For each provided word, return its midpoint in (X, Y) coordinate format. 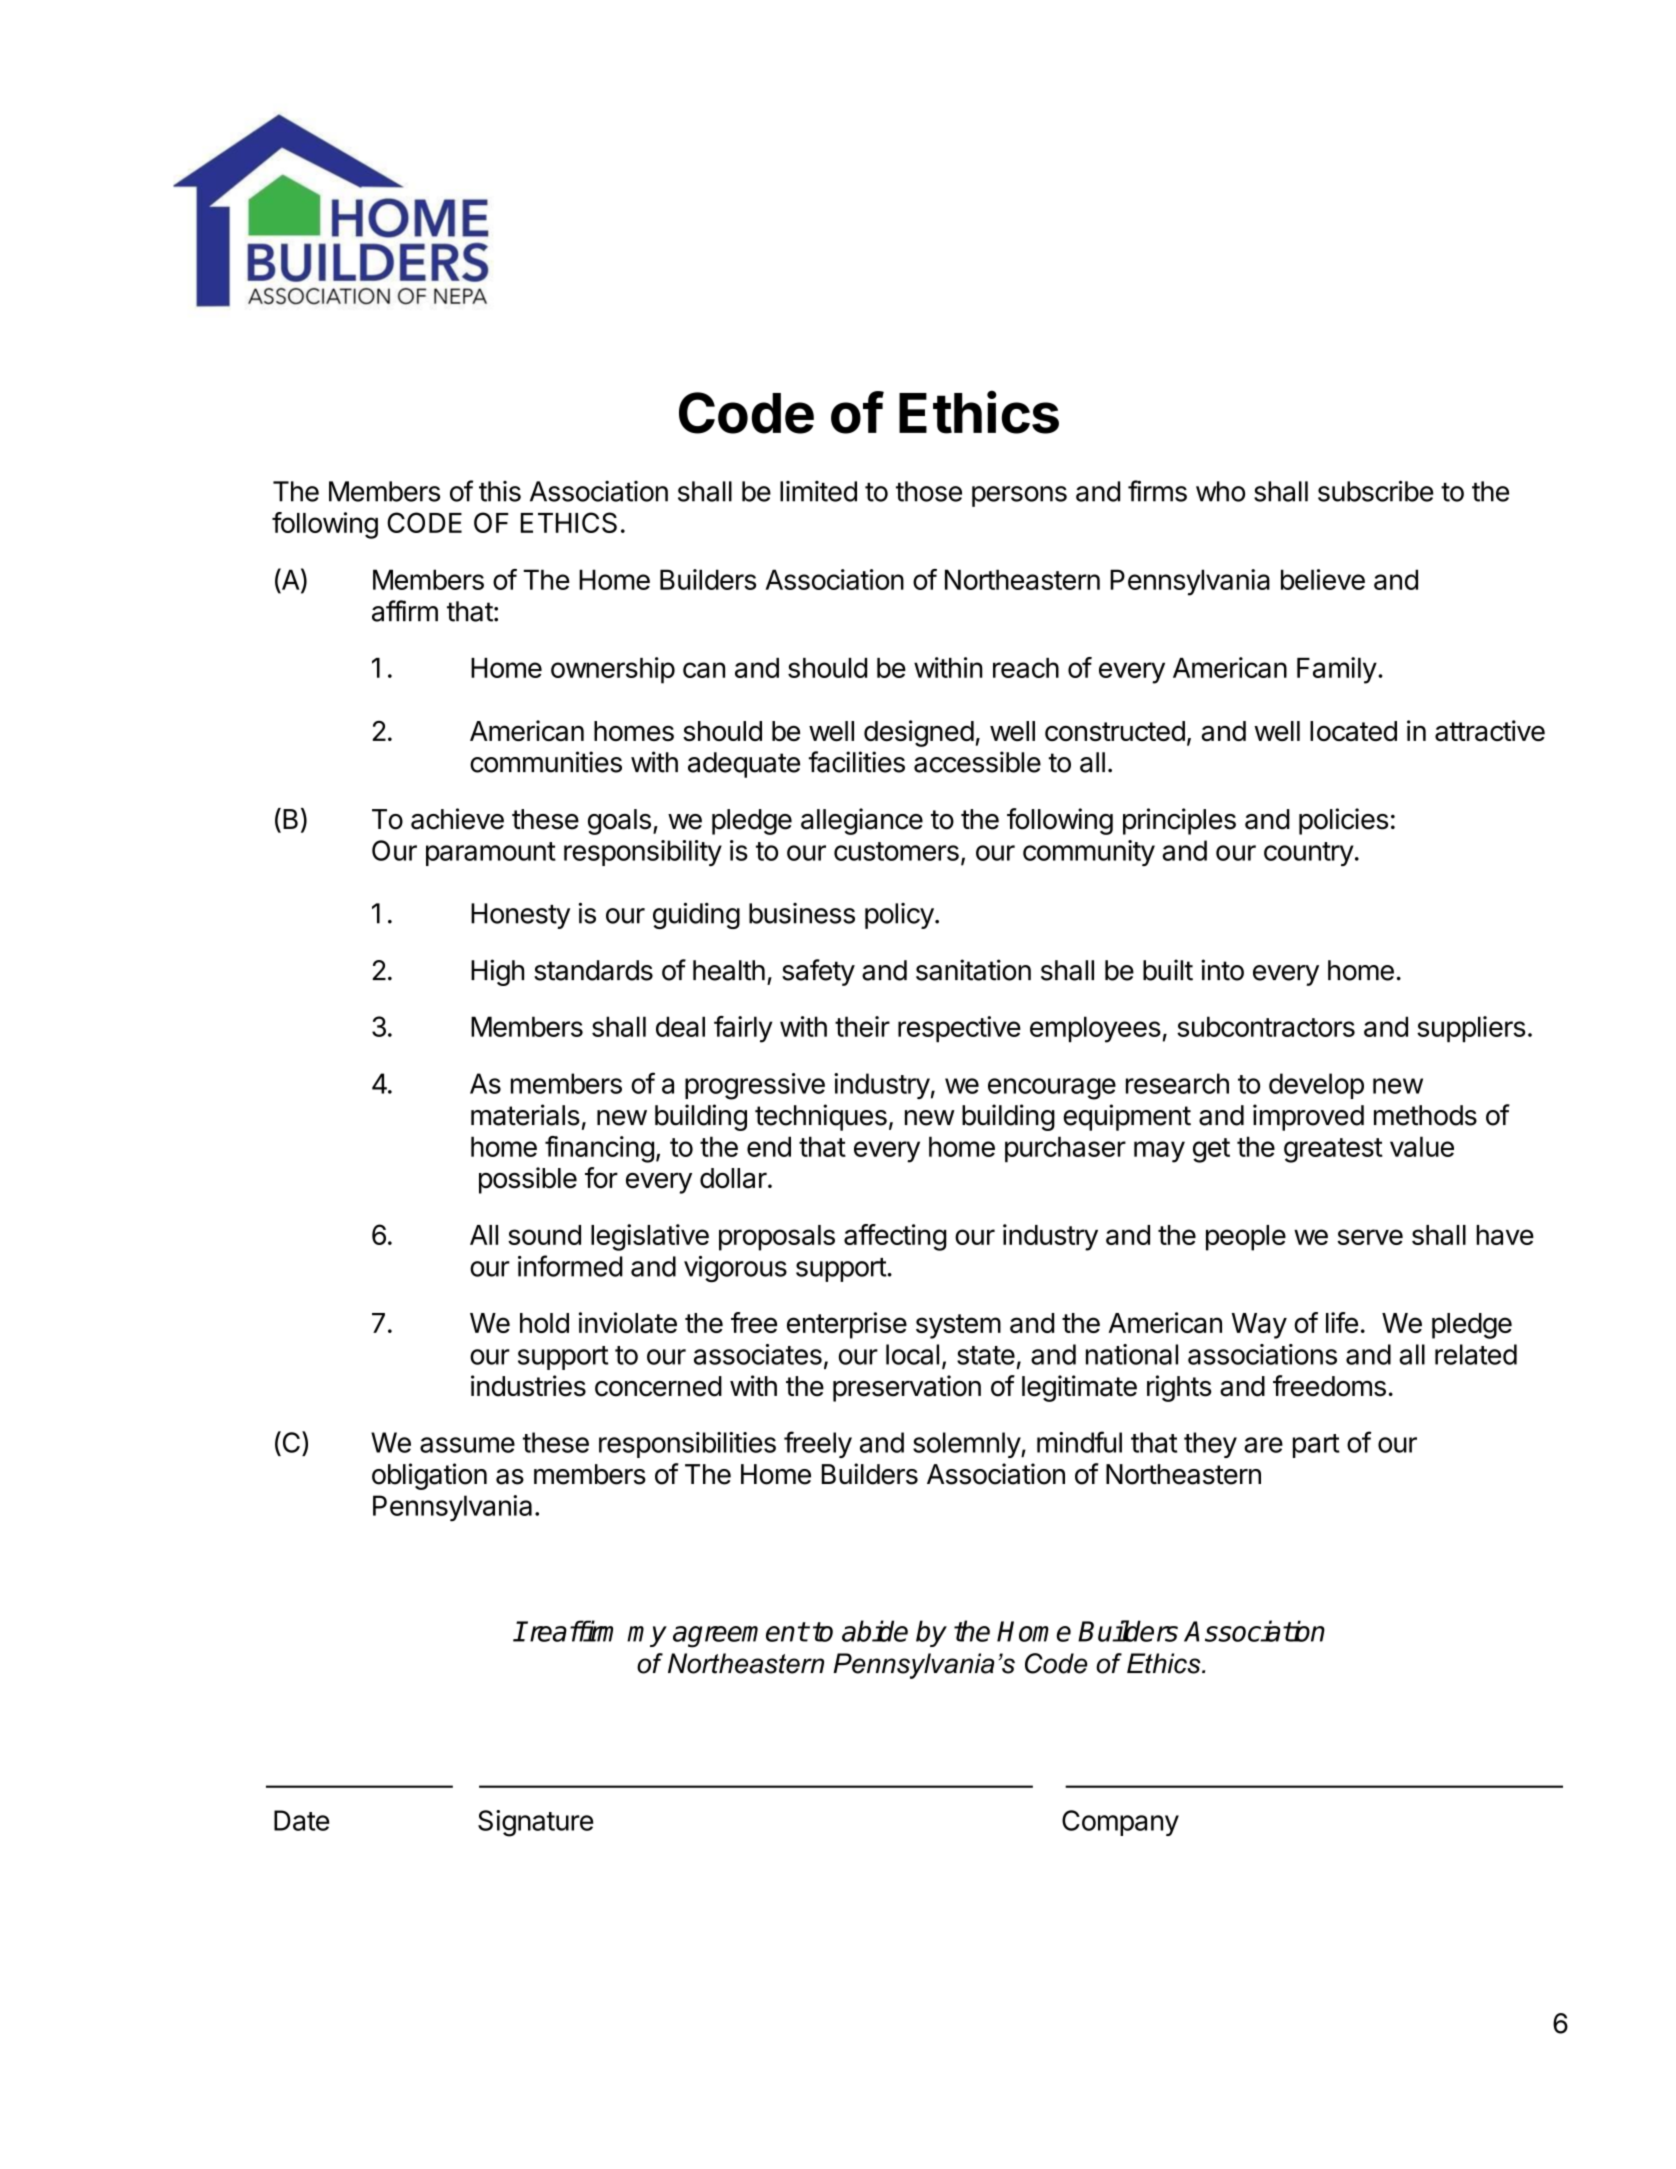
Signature (535, 1823)
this (500, 491)
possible (528, 1180)
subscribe (1375, 491)
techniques (821, 1117)
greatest (1333, 1150)
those (929, 491)
